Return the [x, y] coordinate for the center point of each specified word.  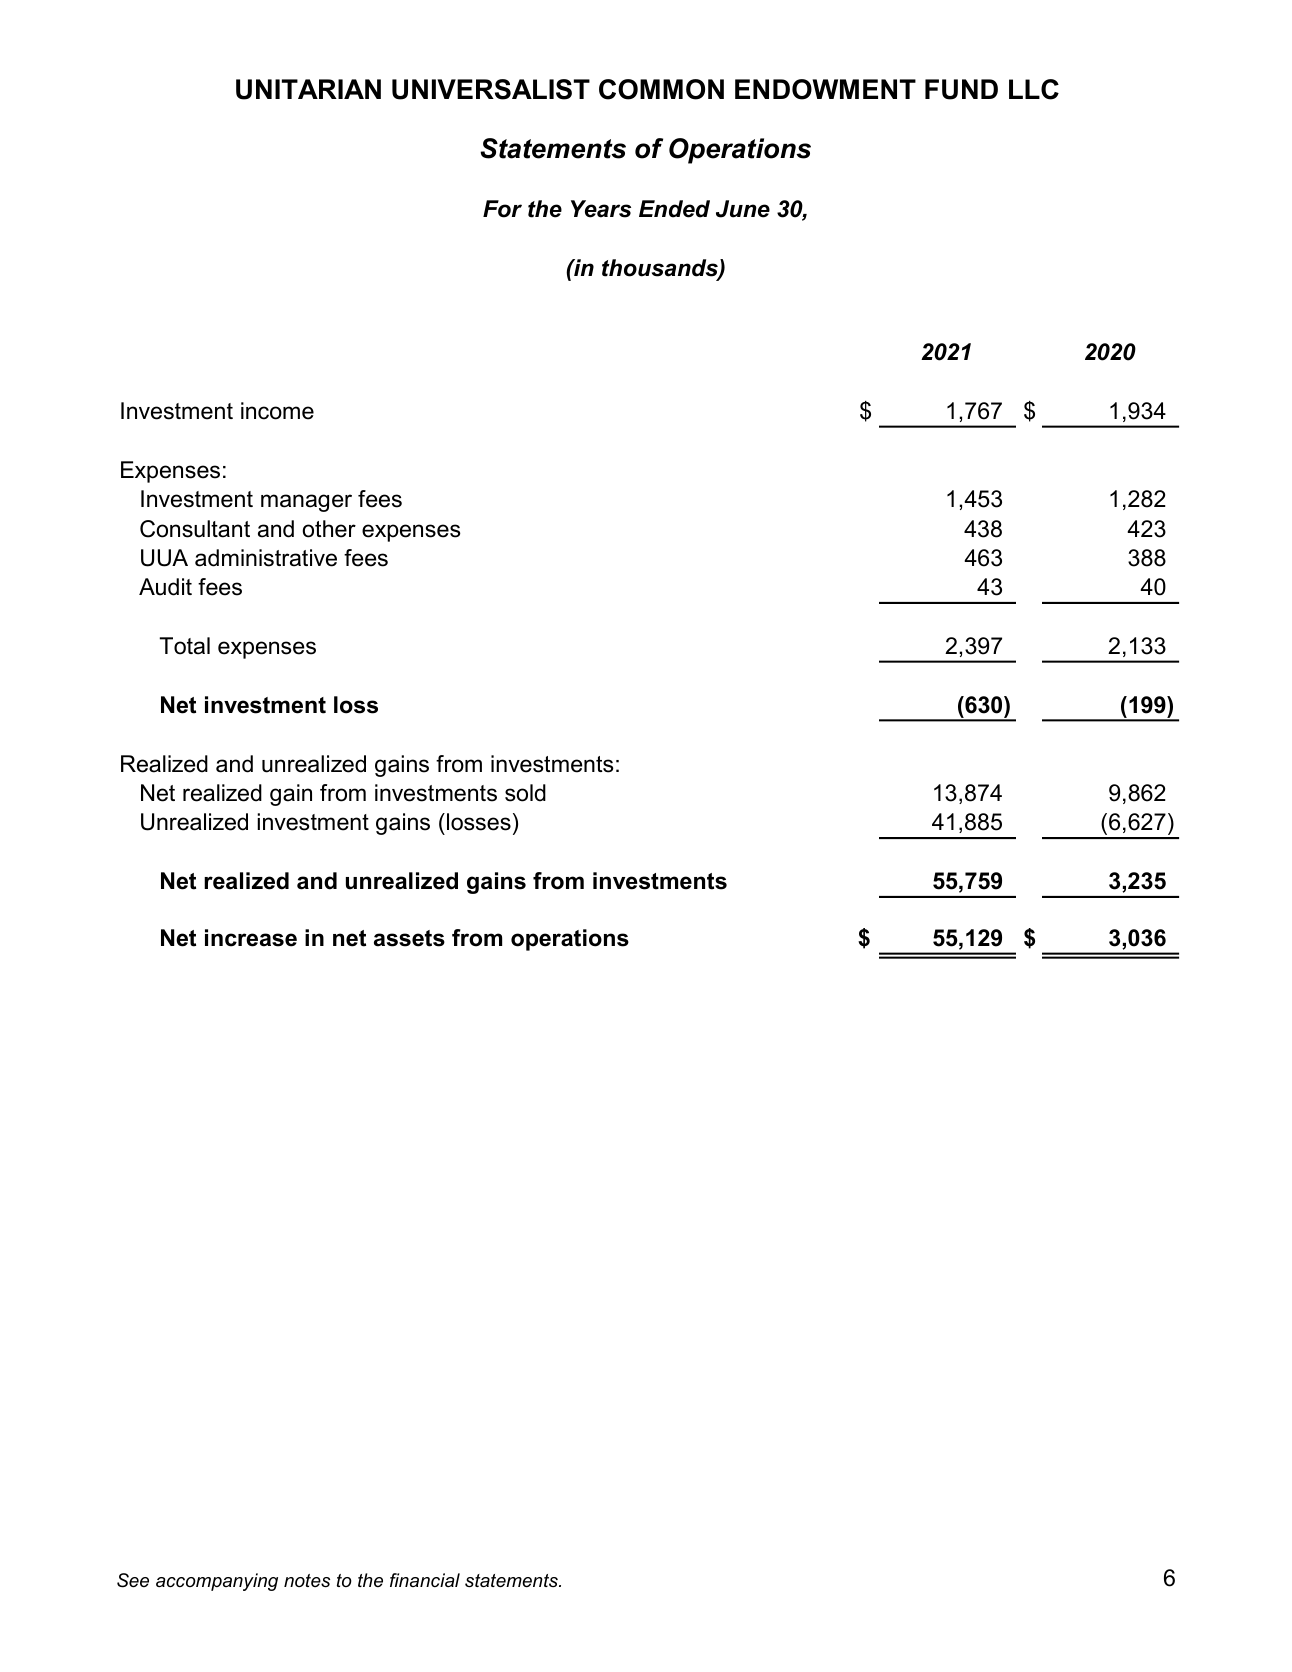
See [133, 1580]
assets [409, 938]
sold [525, 793]
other [329, 529]
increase [251, 938]
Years [601, 209]
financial [425, 1580]
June [743, 209]
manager [306, 503]
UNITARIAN [308, 89]
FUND [961, 89]
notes [307, 1580]
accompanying [217, 1582]
